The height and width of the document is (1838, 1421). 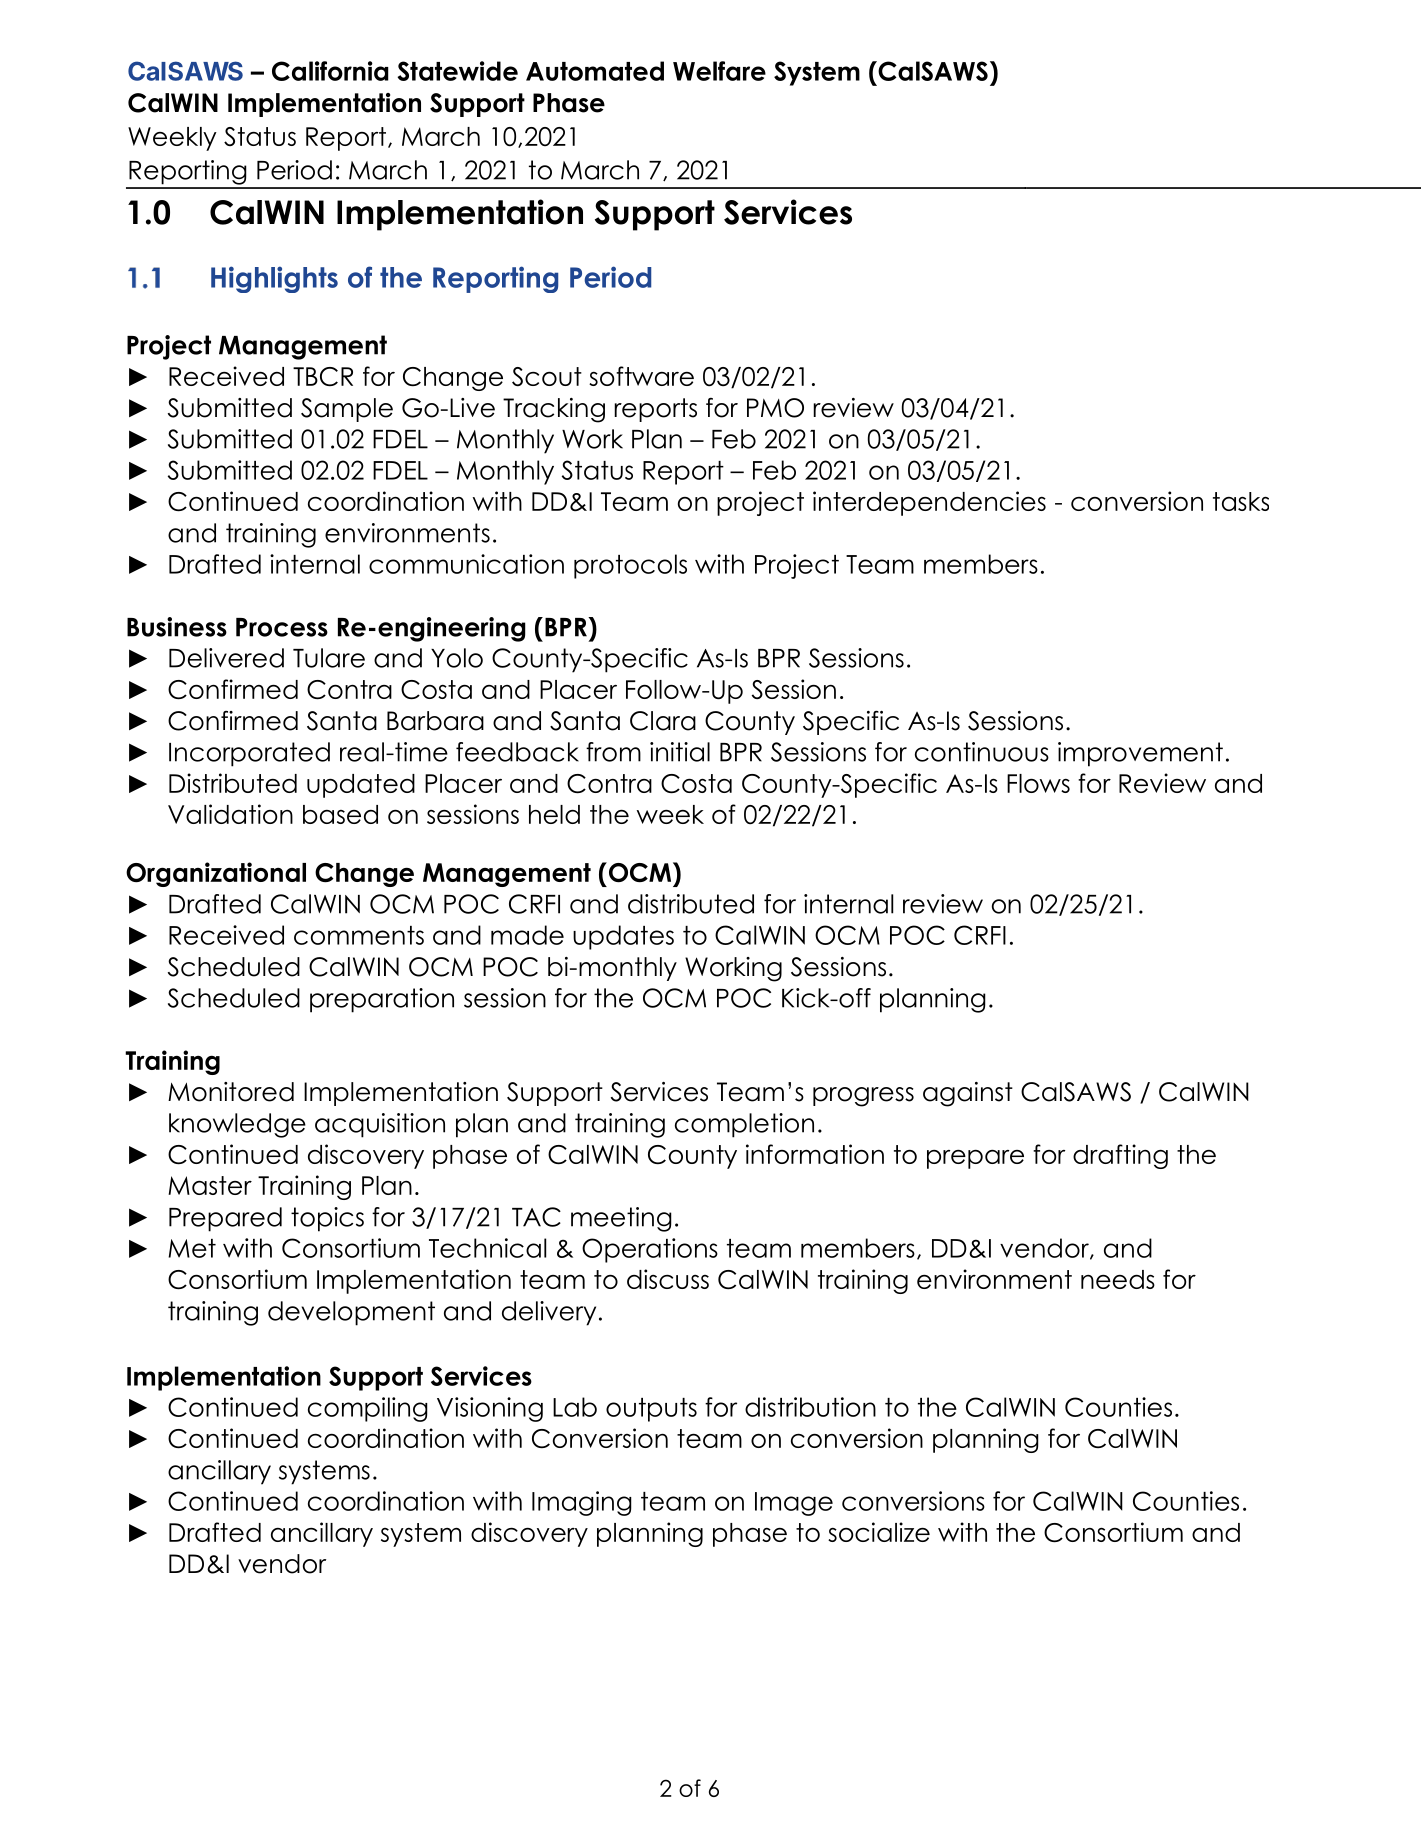 I want to click on socialize, so click(x=879, y=1532).
